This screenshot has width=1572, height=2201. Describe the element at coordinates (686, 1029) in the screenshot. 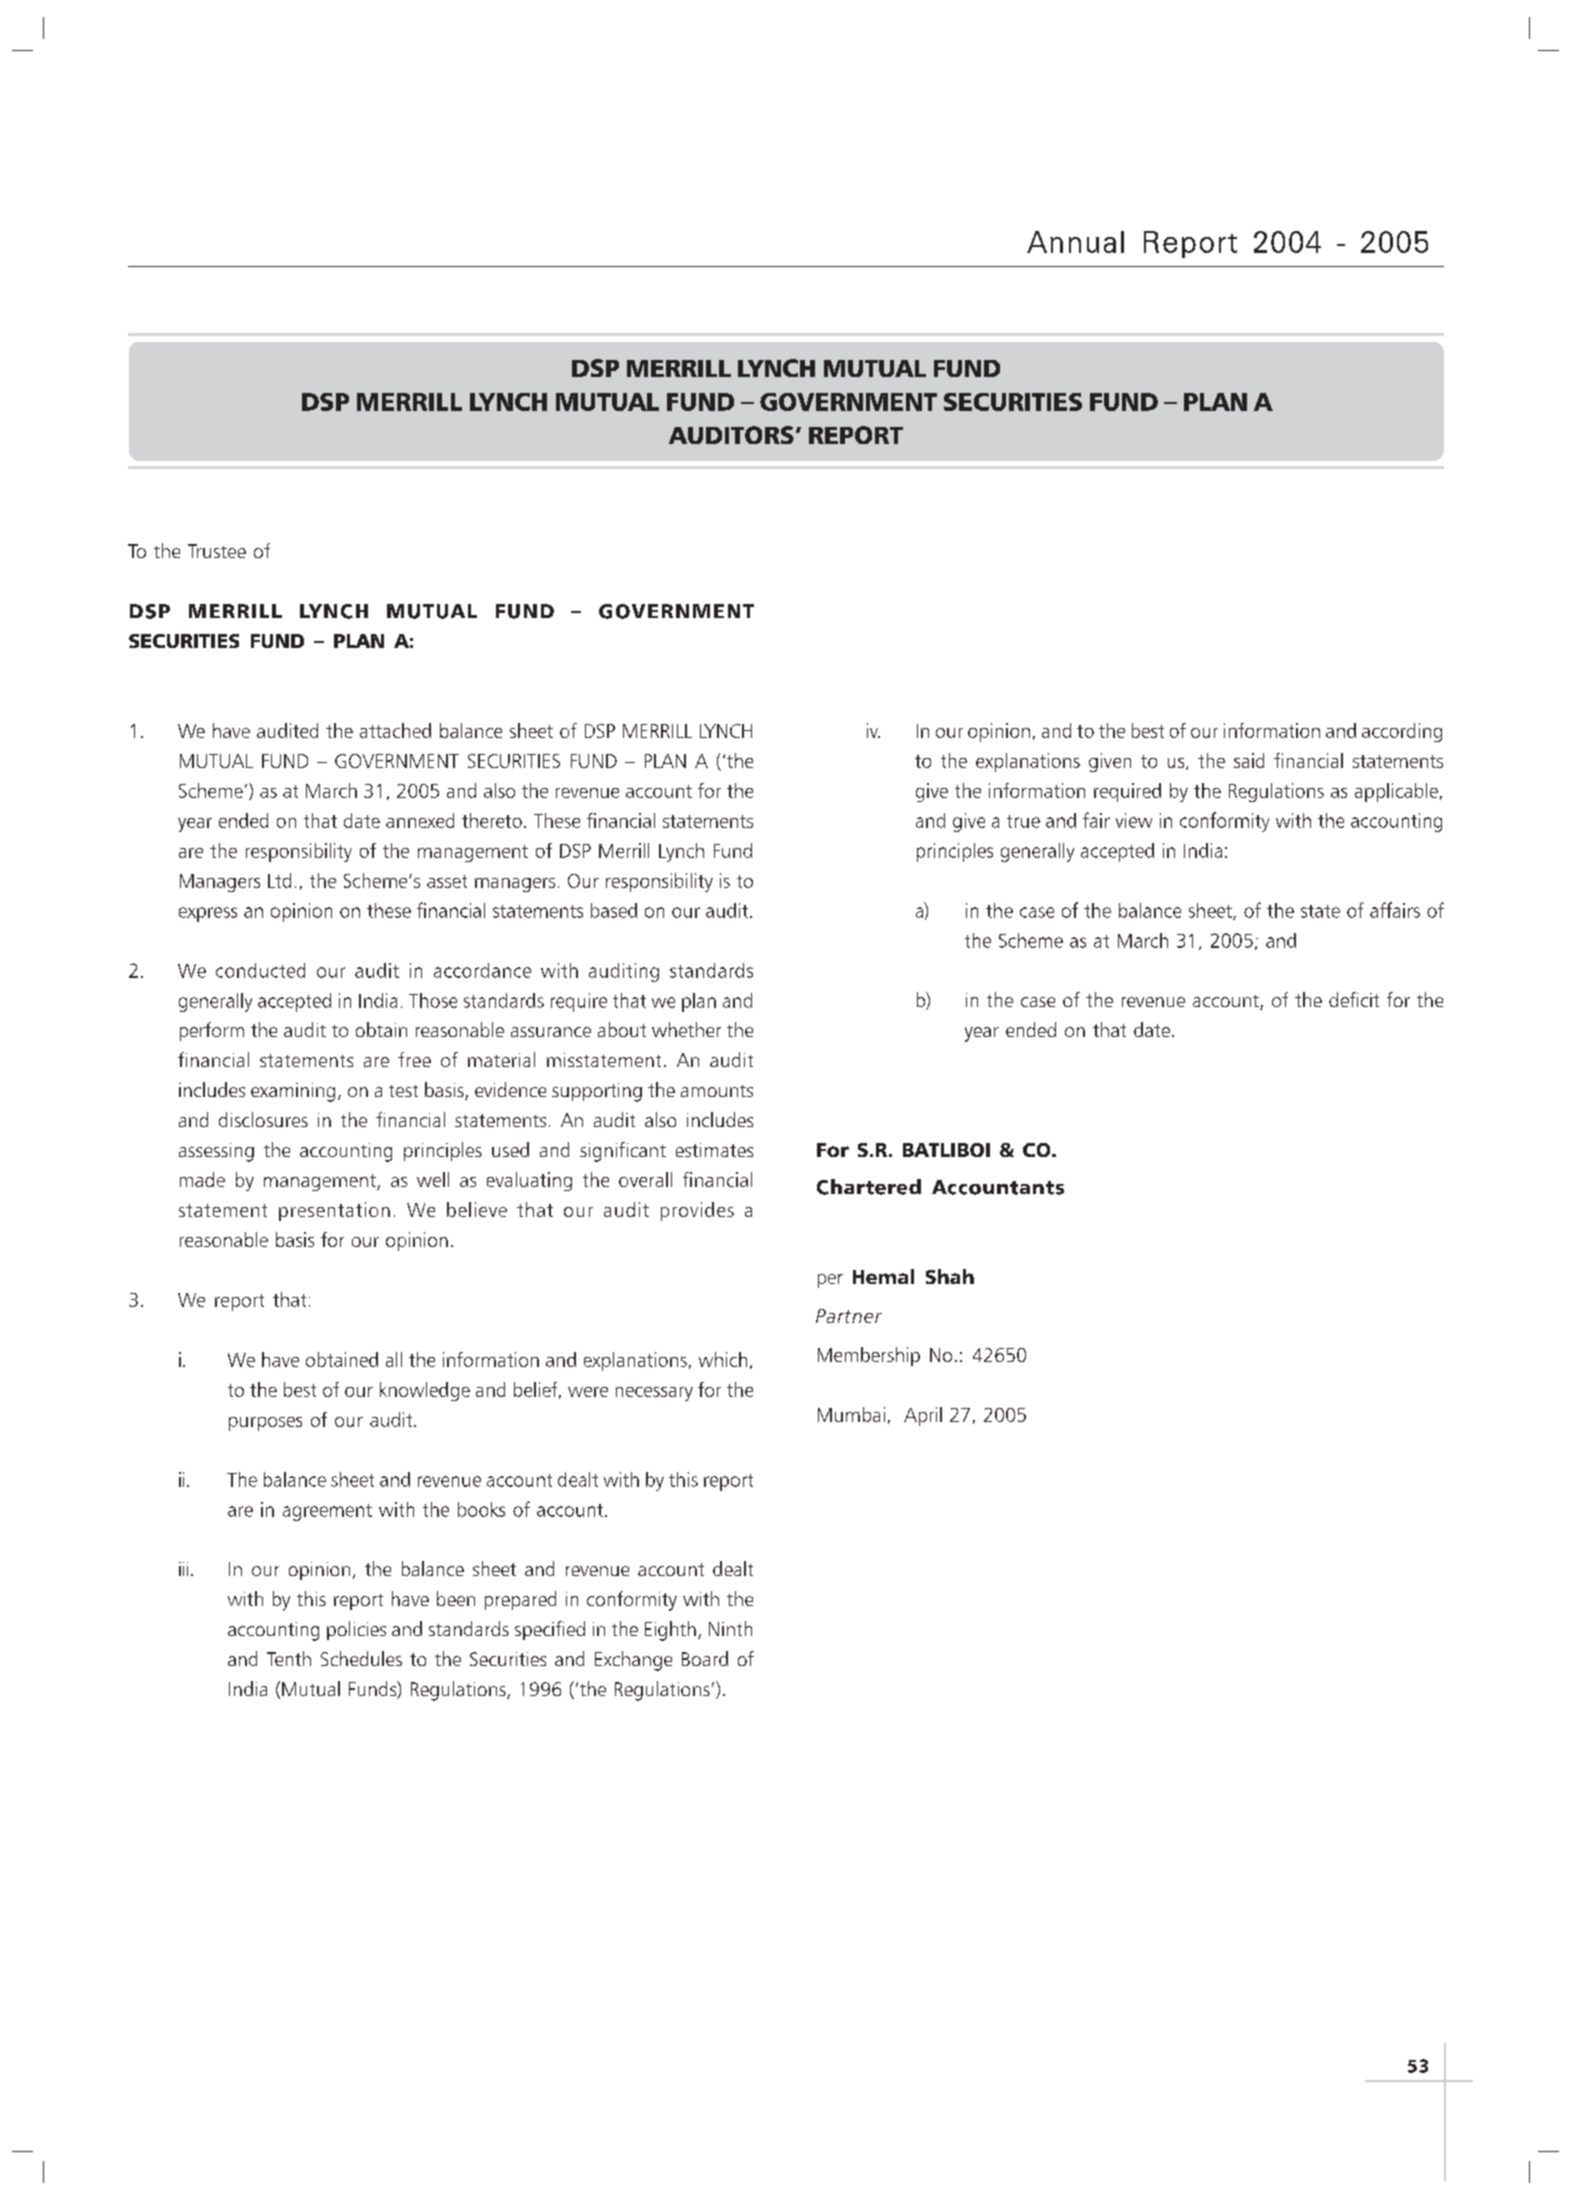

I see `whether` at that location.
